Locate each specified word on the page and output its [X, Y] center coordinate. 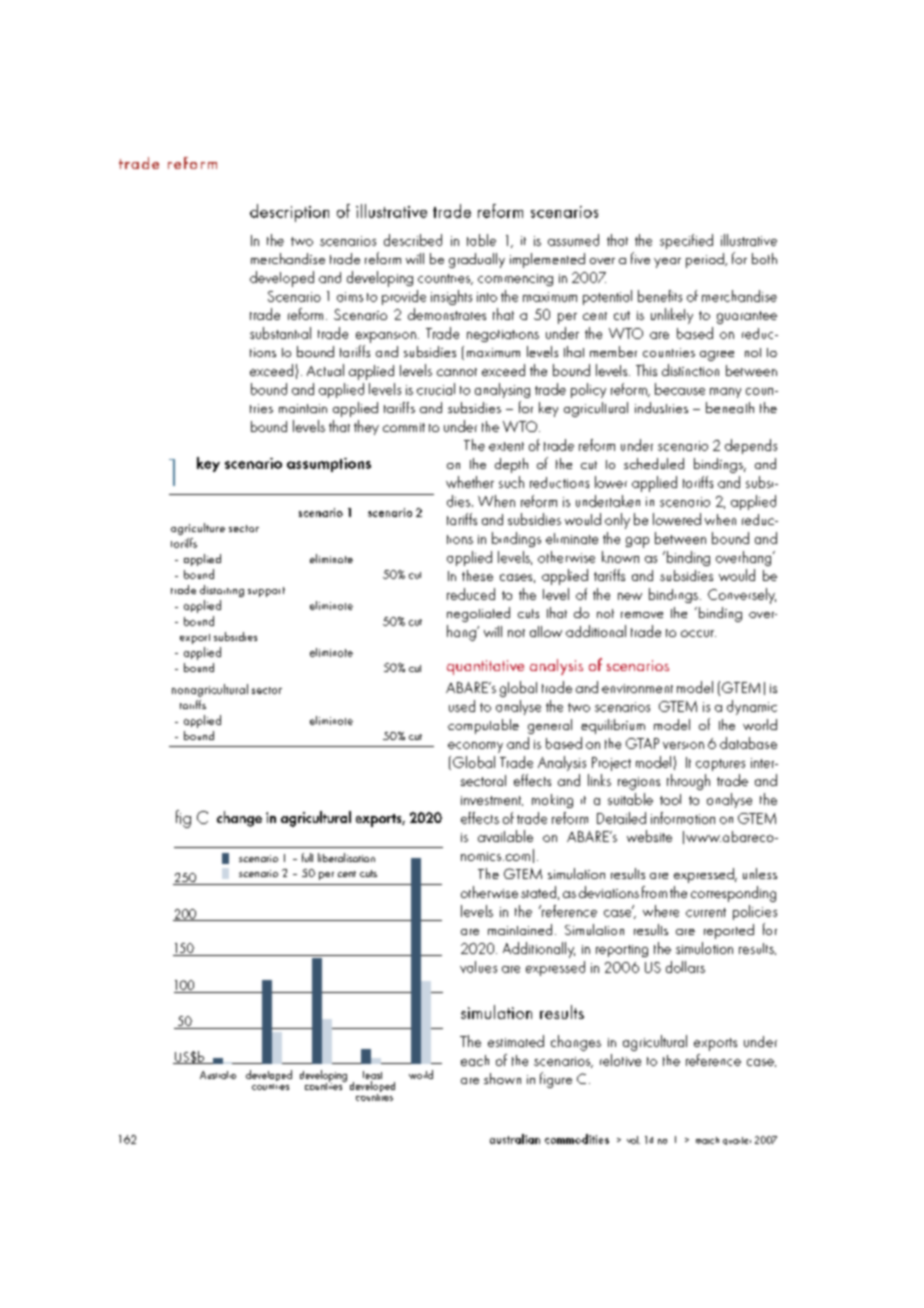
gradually [477, 260]
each [475, 1060]
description [289, 213]
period [706, 260]
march [707, 1140]
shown [502, 1078]
